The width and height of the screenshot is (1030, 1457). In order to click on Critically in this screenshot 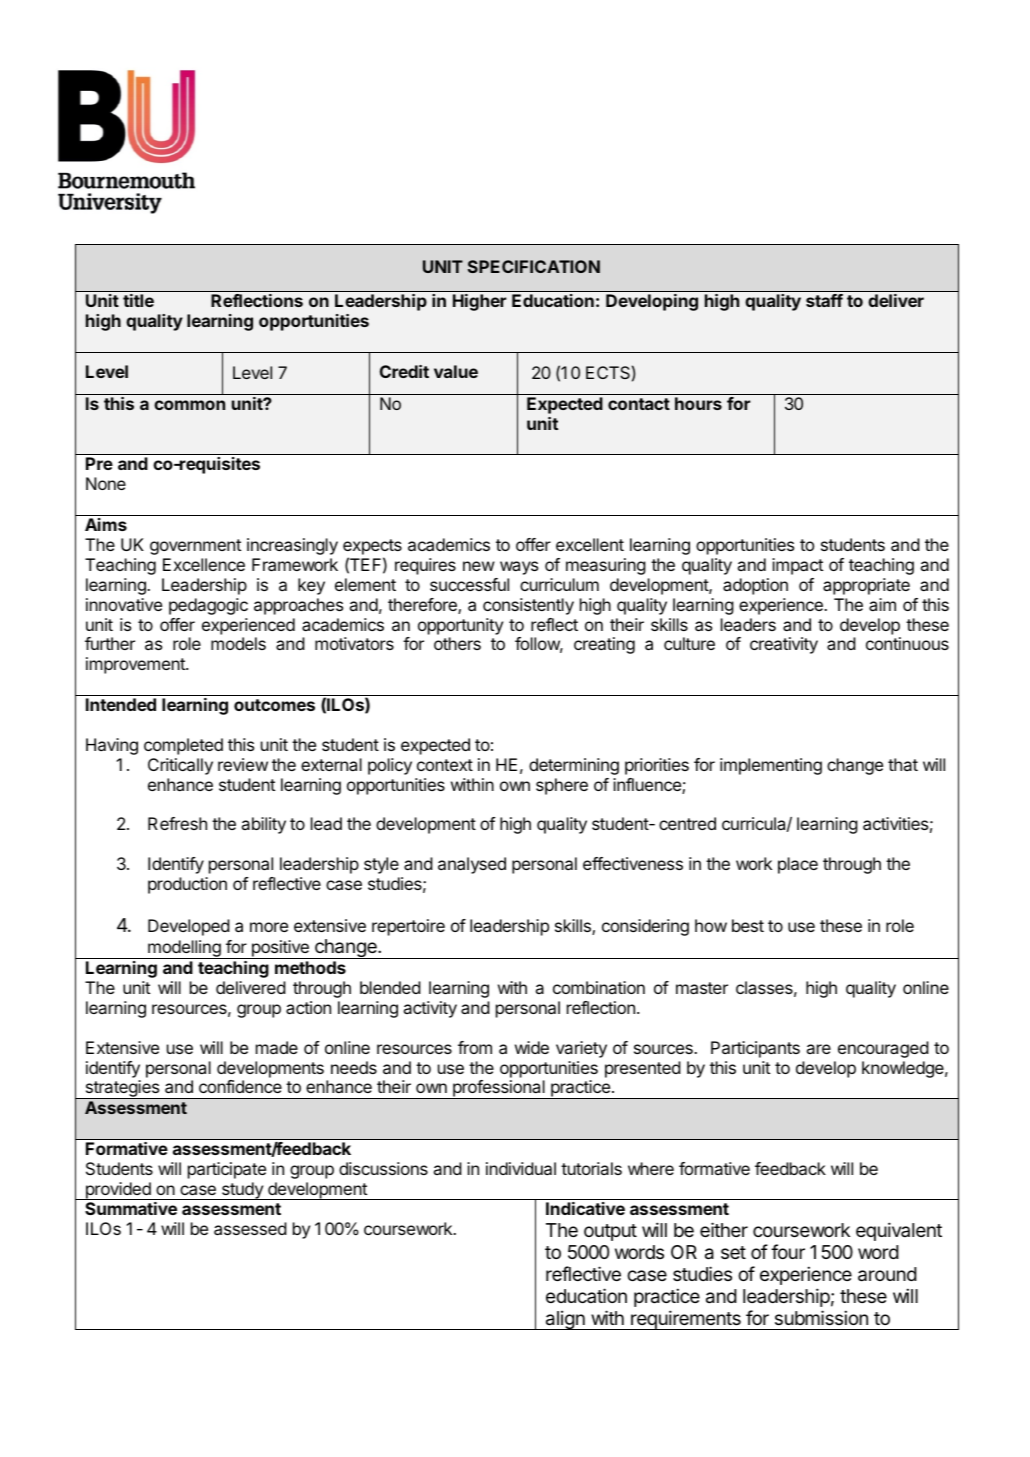, I will do `click(180, 766)`.
